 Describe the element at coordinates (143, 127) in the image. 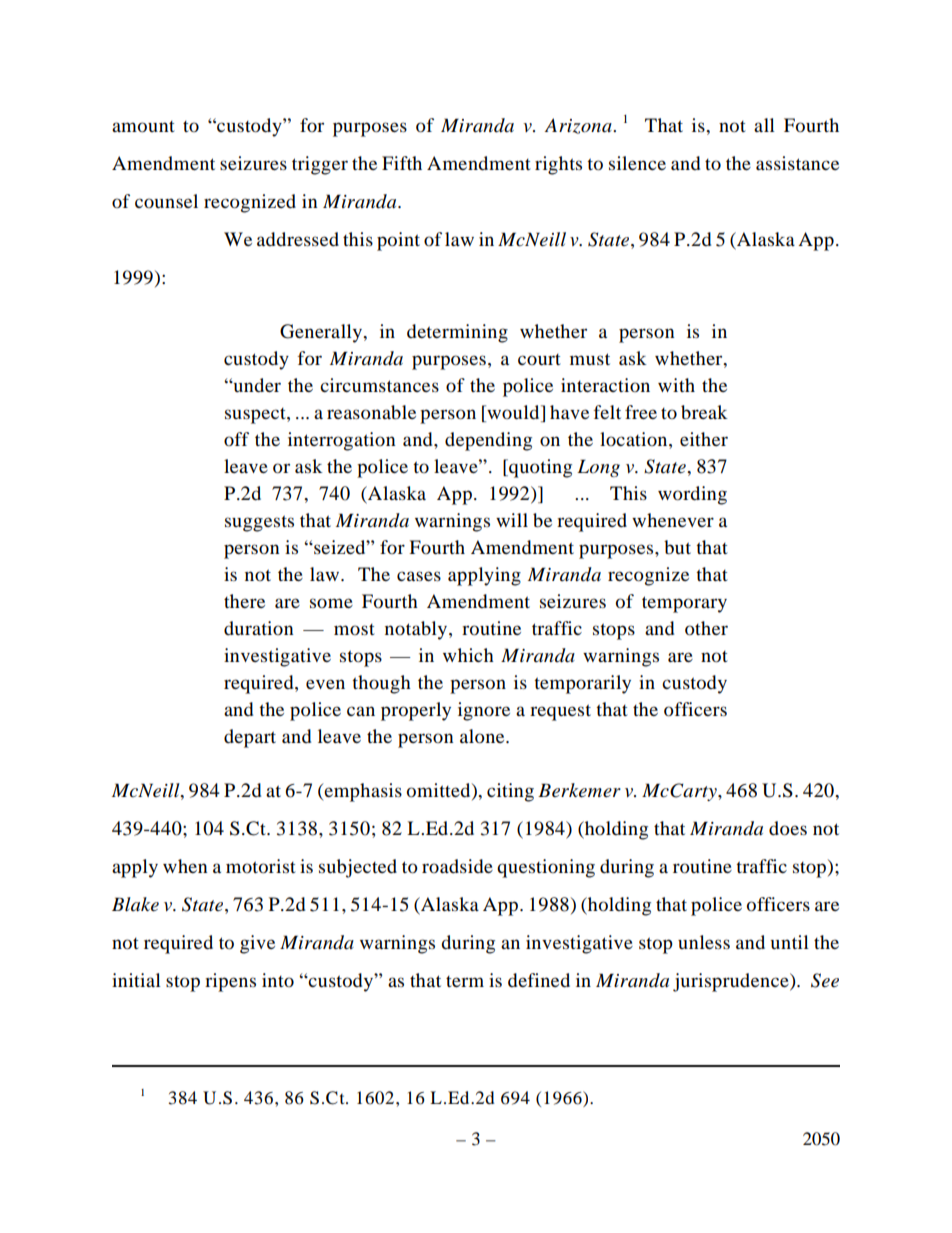

I see `amount` at that location.
